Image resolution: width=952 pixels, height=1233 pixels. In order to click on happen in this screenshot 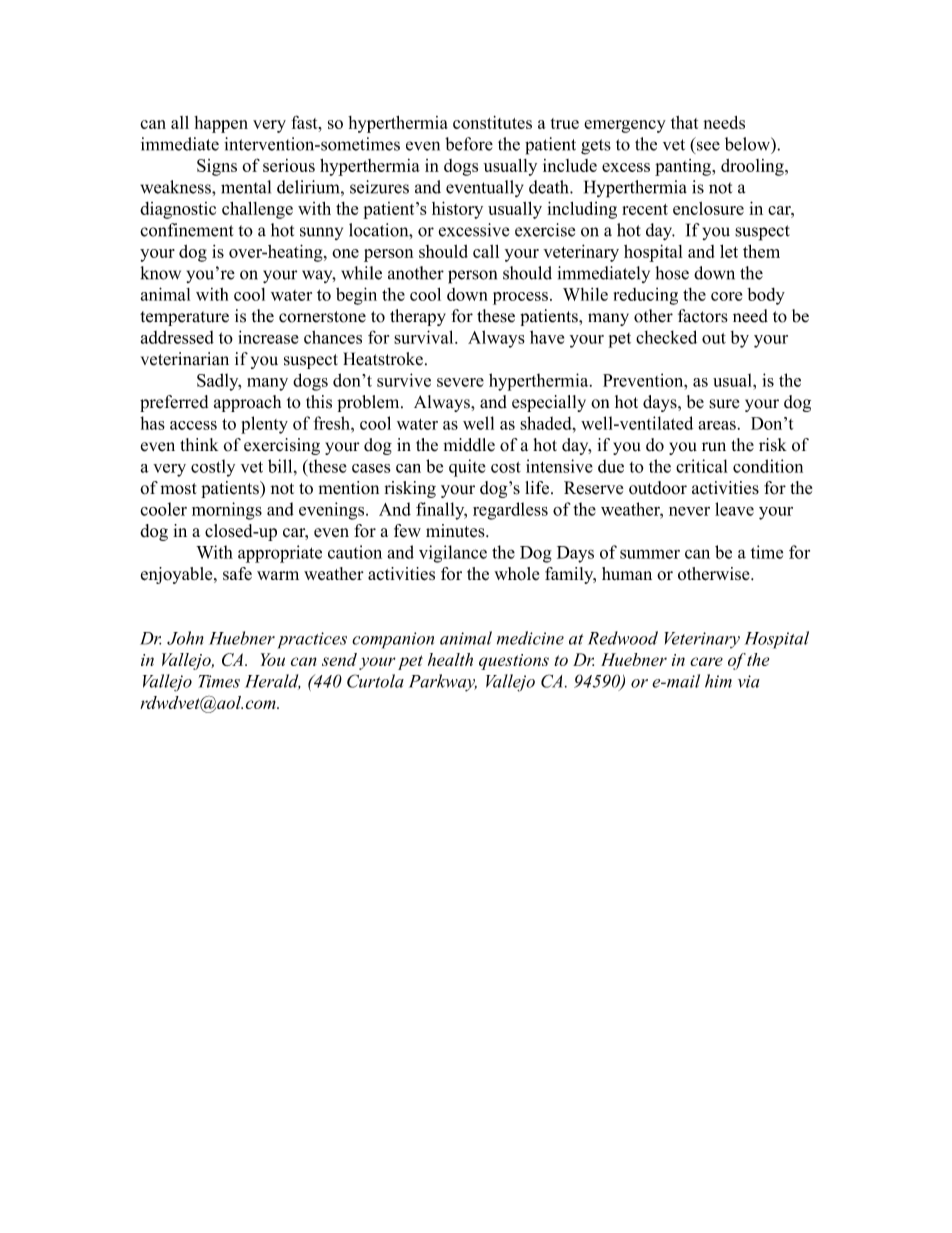, I will do `click(221, 124)`.
